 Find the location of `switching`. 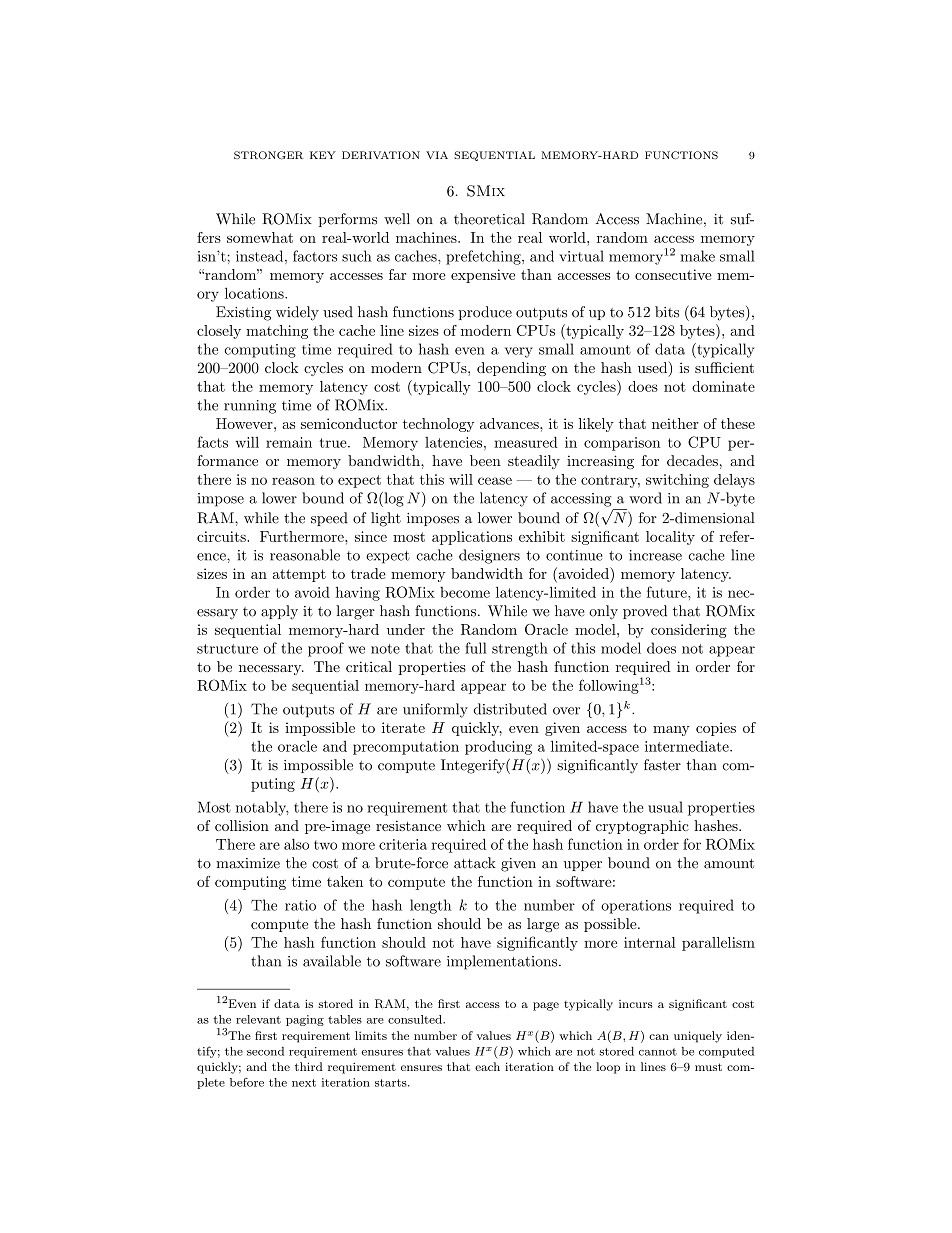

switching is located at coordinates (677, 481).
